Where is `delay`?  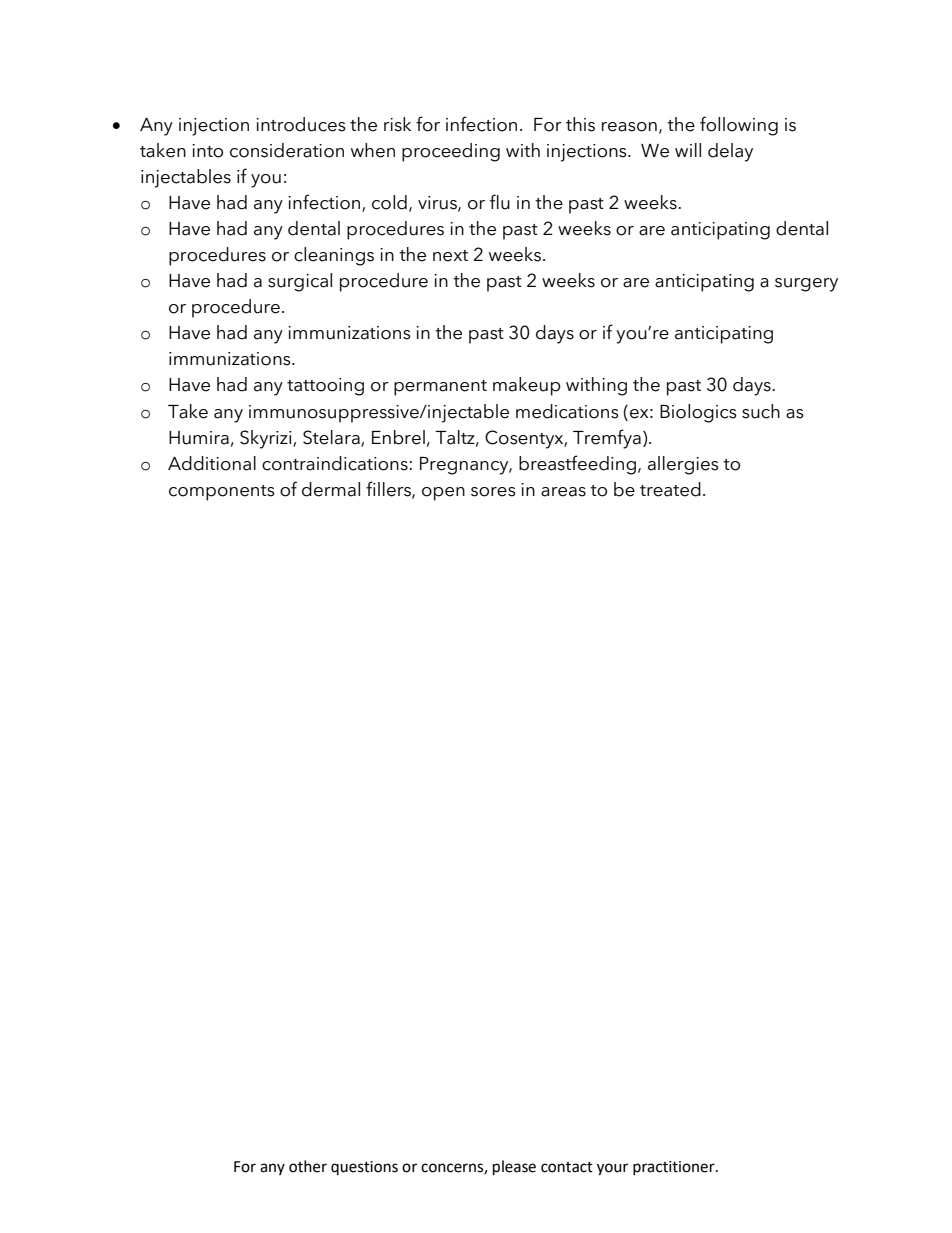
delay is located at coordinates (730, 152).
